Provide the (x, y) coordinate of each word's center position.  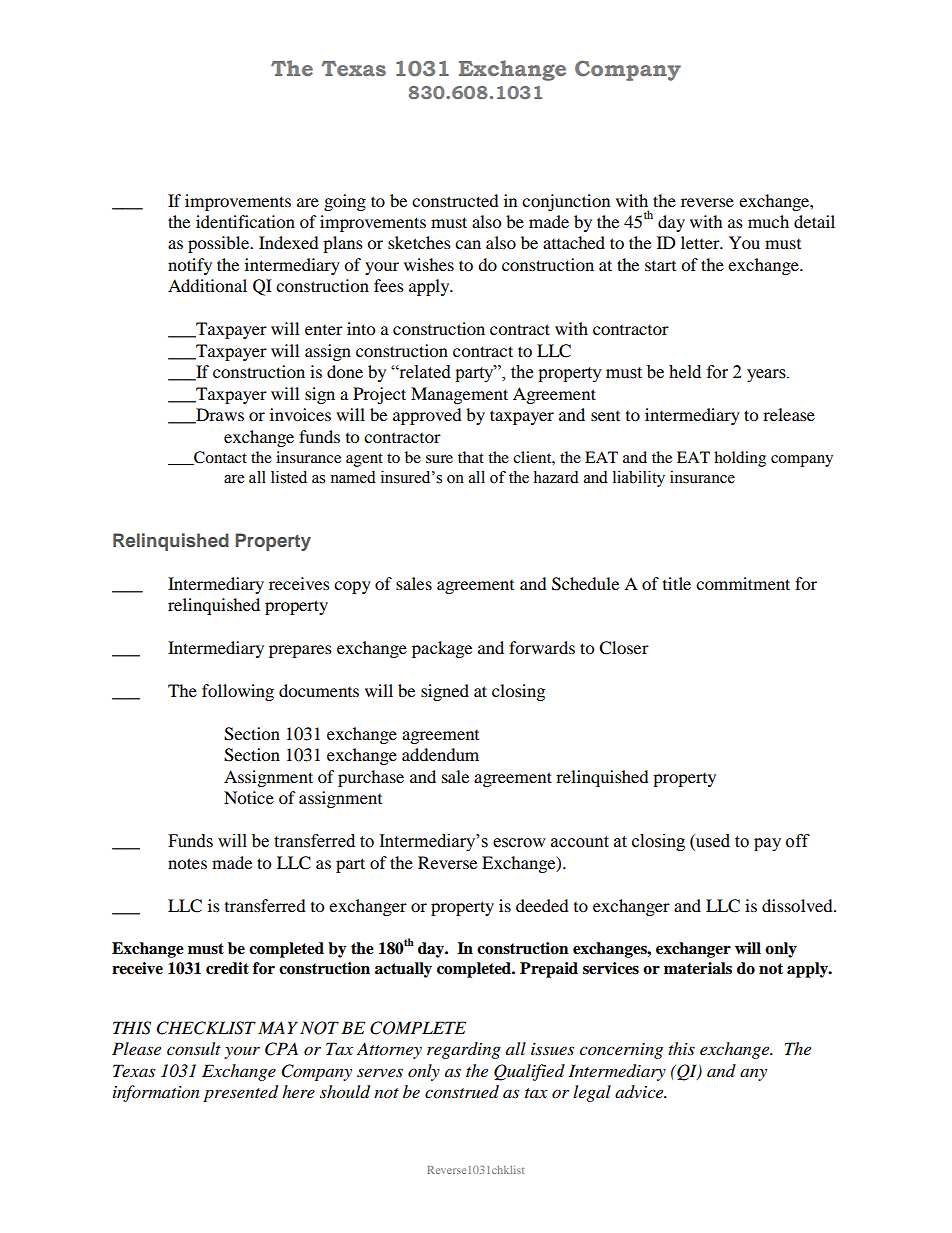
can (468, 244)
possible (219, 244)
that (471, 457)
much (768, 221)
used (712, 842)
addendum (440, 754)
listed (289, 477)
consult (194, 1048)
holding (740, 459)
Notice (249, 797)
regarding (464, 1050)
